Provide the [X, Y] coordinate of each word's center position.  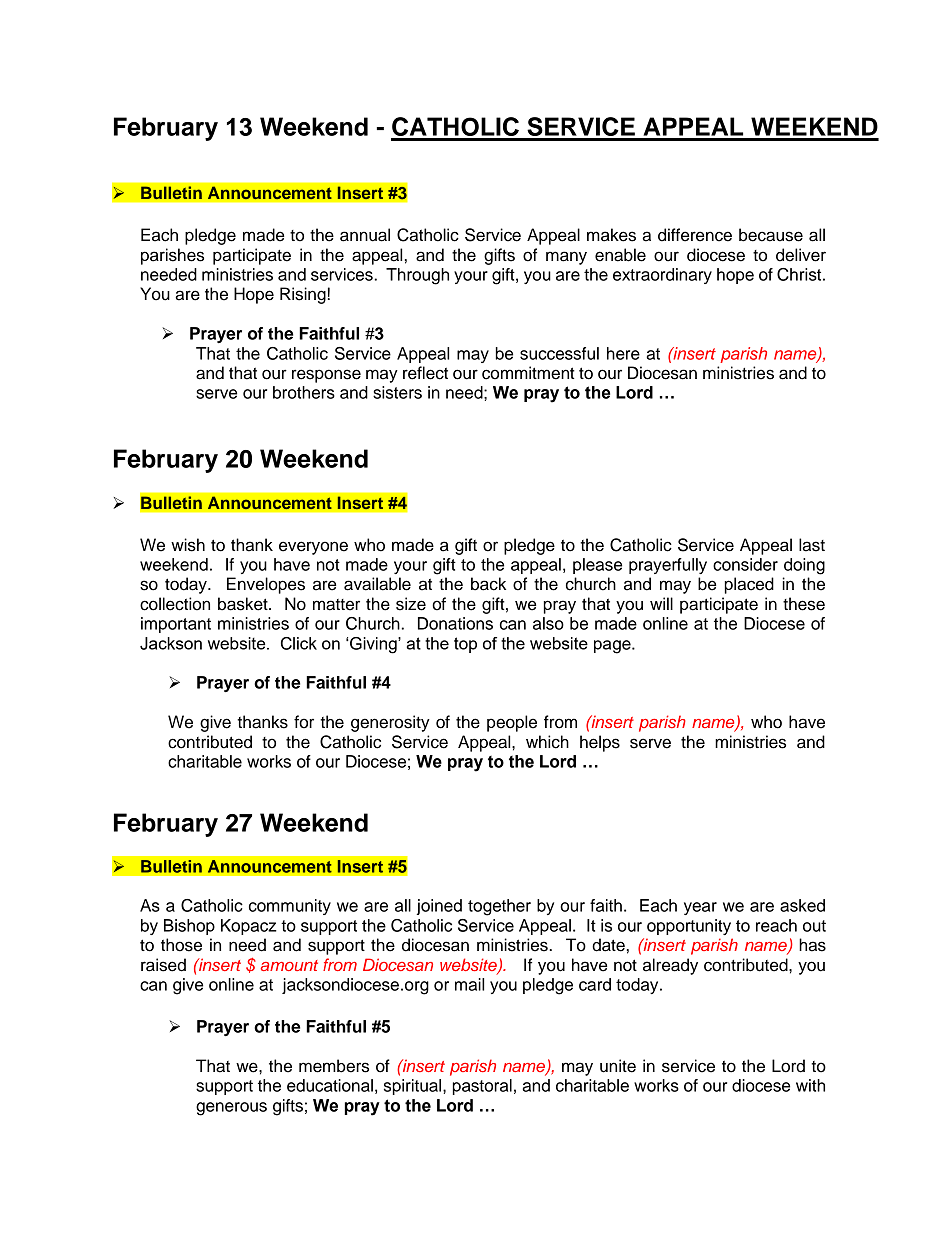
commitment [528, 373]
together [499, 907]
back [488, 584]
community [290, 907]
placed [749, 585]
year [700, 908]
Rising [303, 295]
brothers [304, 392]
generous [231, 1109]
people [512, 723]
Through [417, 276]
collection [175, 604]
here [623, 353]
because [771, 235]
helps [600, 743]
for [304, 722]
